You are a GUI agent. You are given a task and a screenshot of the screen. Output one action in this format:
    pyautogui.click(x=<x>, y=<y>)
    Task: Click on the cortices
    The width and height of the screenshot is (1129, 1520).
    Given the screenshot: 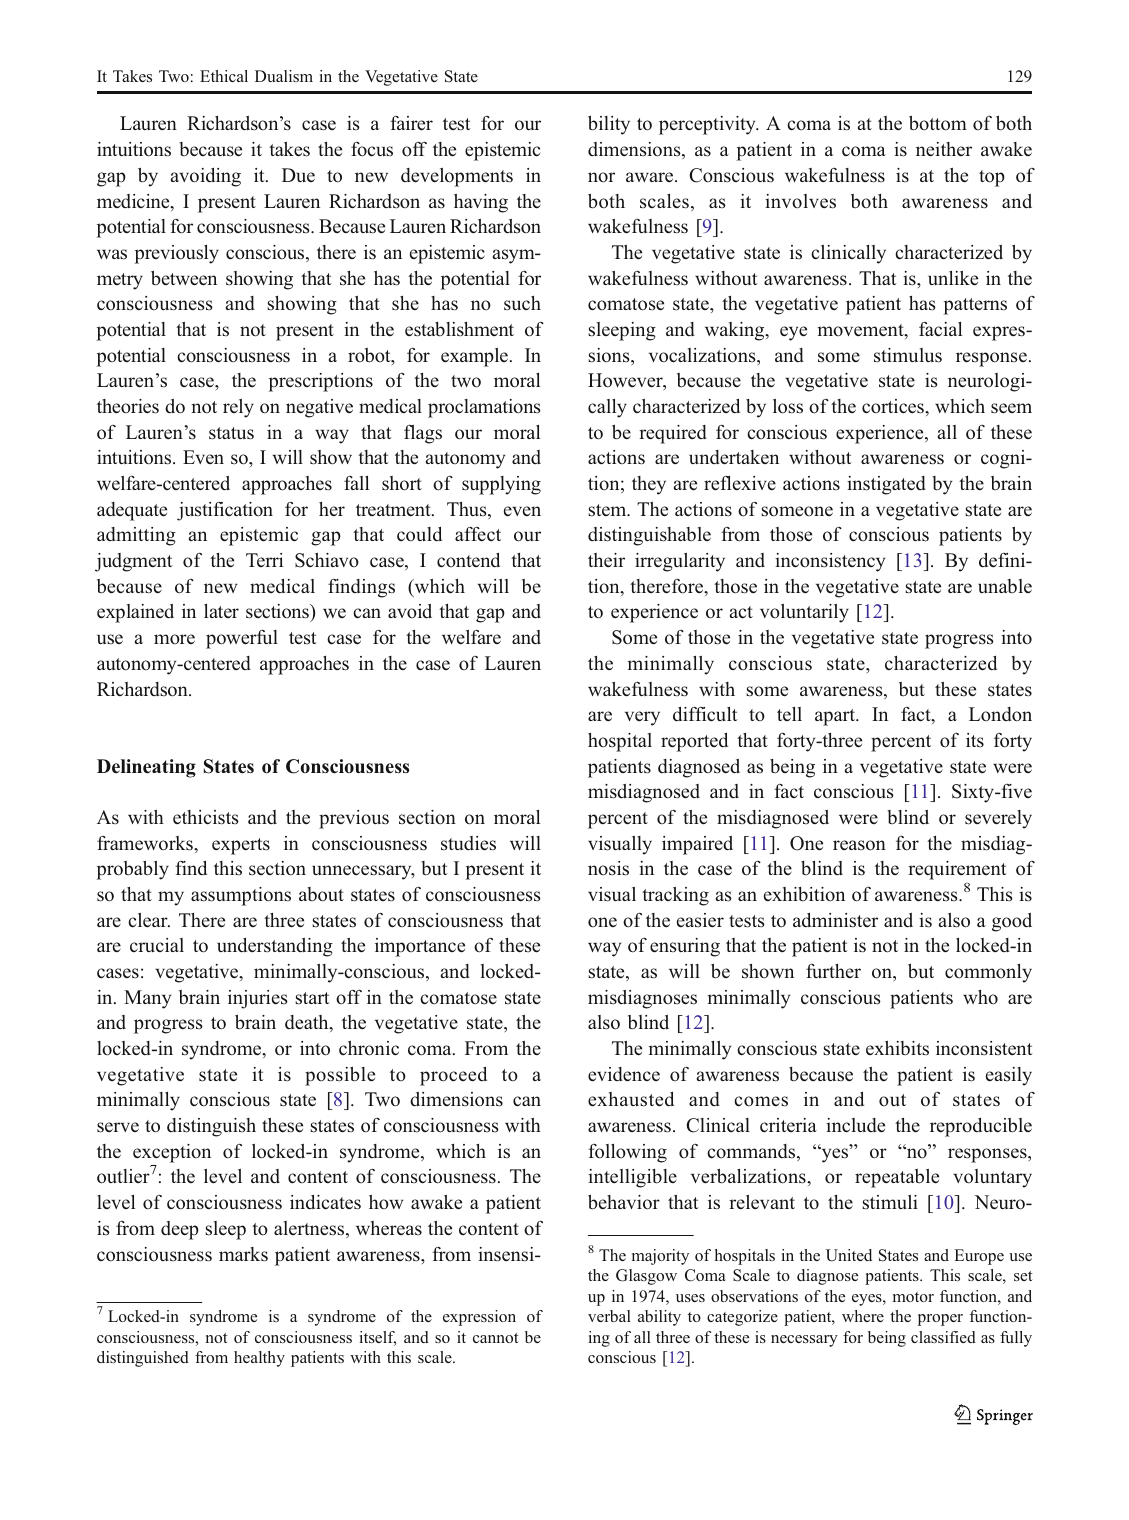 What is the action you would take?
    pyautogui.click(x=894, y=406)
